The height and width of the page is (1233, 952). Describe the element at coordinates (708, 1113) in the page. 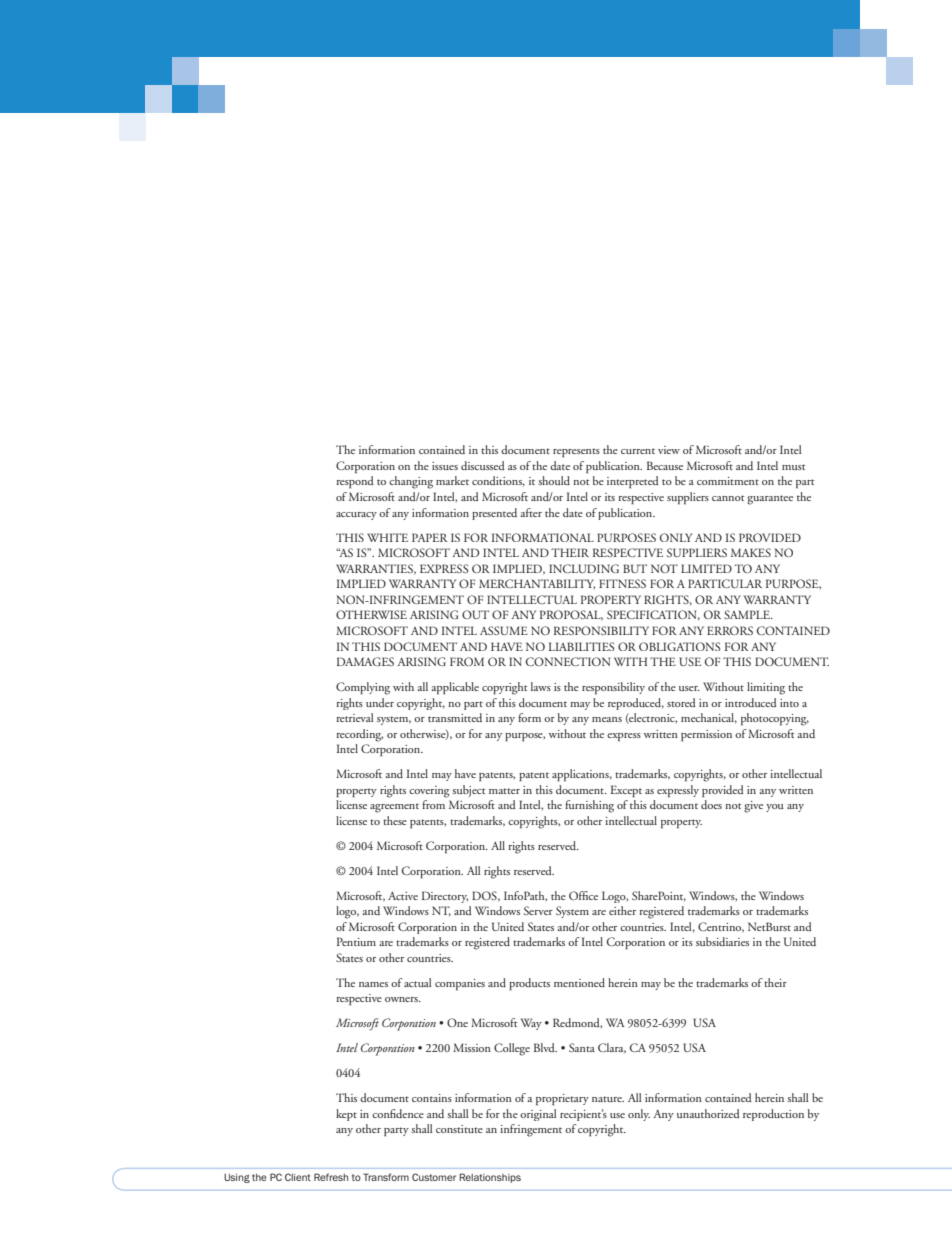

I see `unauthorized` at that location.
